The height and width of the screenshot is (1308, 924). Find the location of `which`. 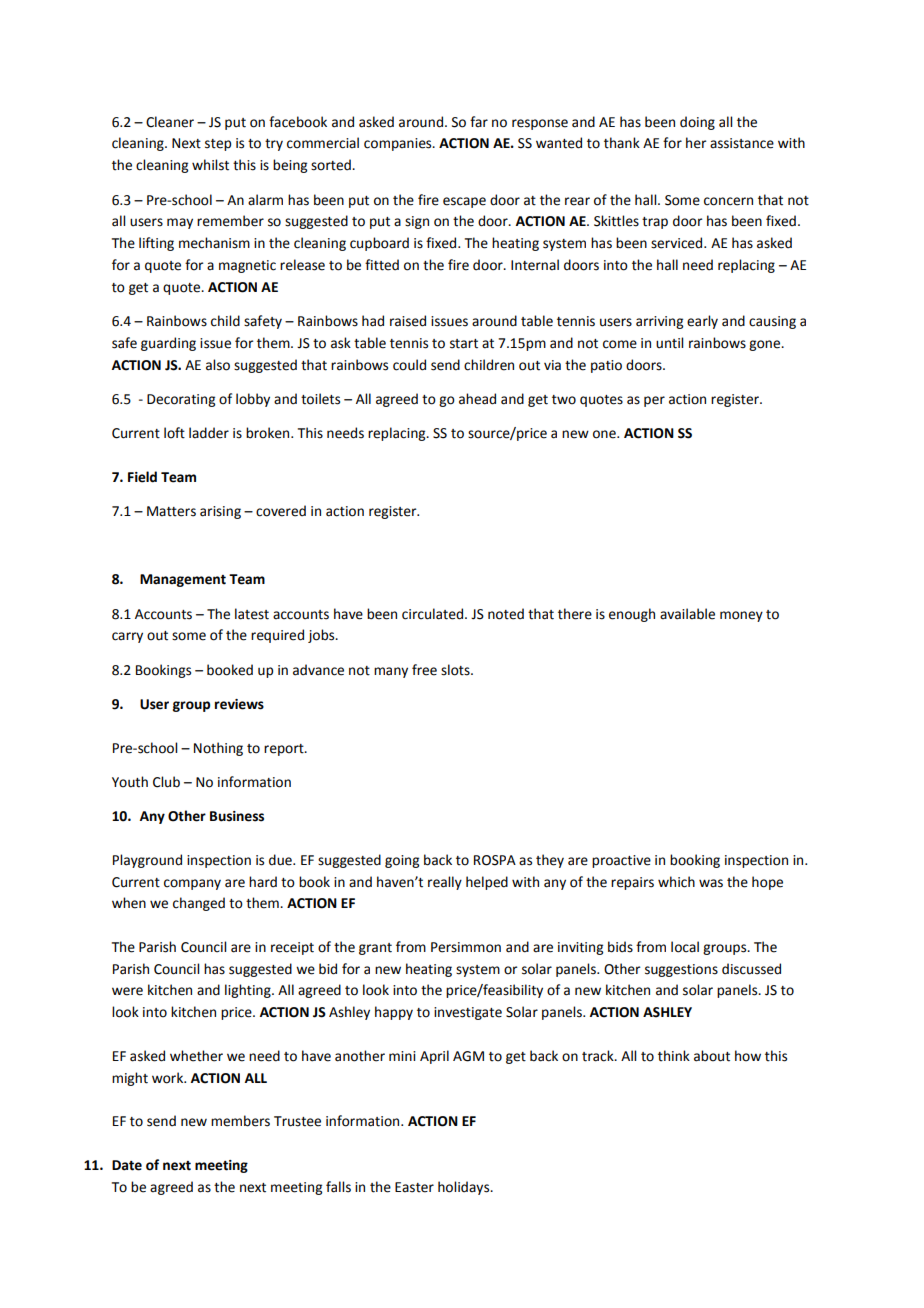

which is located at coordinates (676, 882).
